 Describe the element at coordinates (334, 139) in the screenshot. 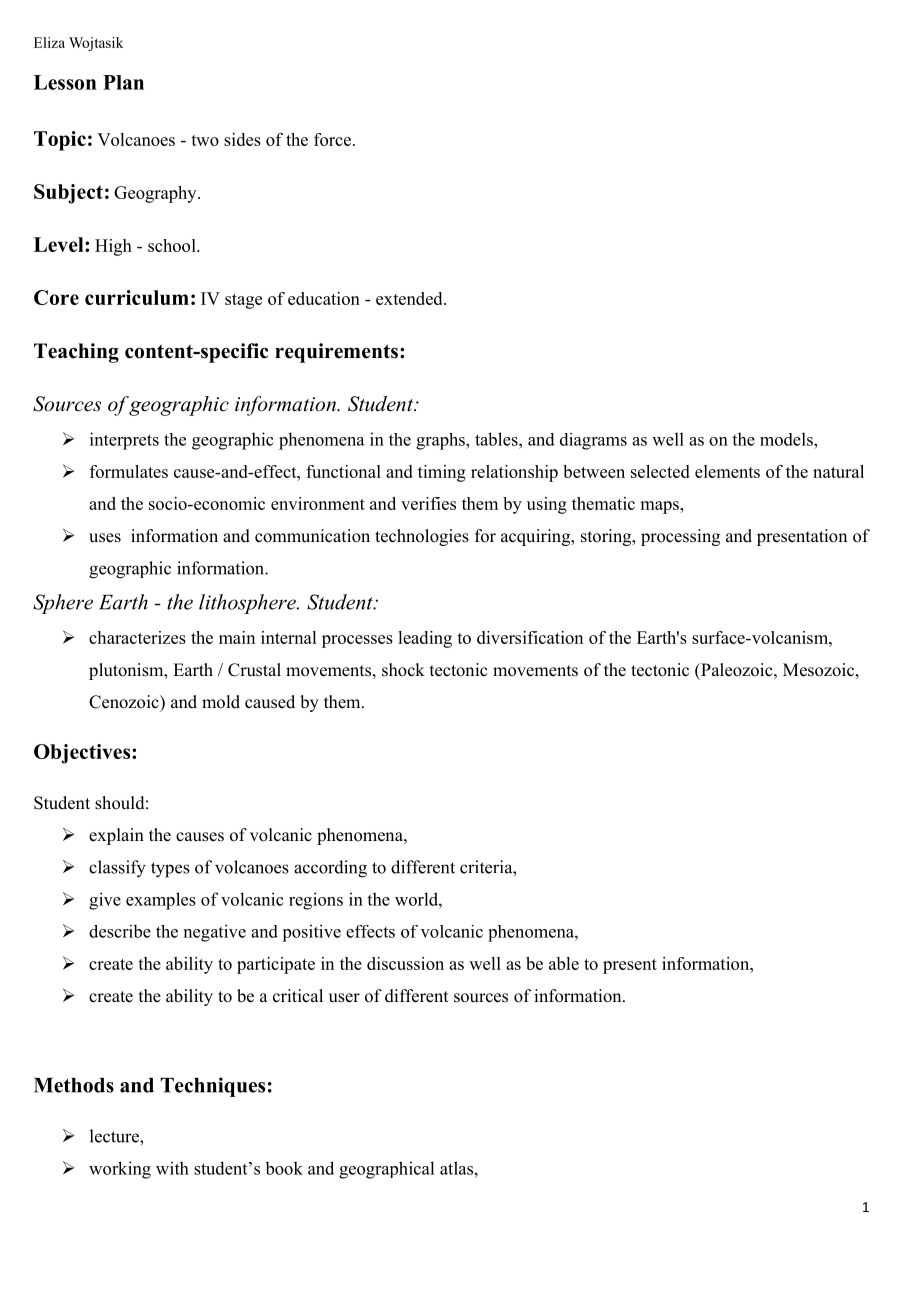

I see `force` at that location.
